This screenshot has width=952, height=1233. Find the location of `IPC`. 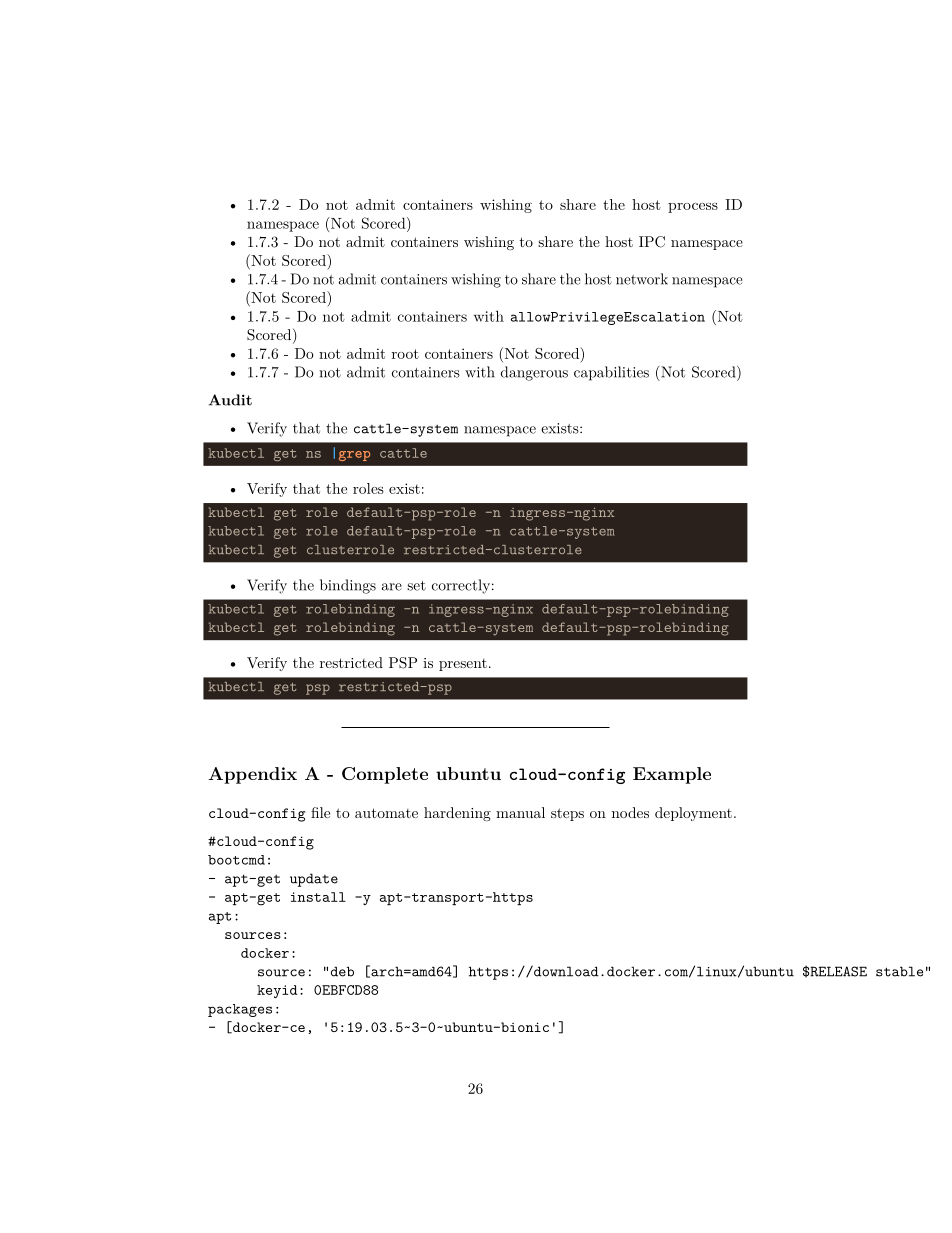

IPC is located at coordinates (652, 242).
